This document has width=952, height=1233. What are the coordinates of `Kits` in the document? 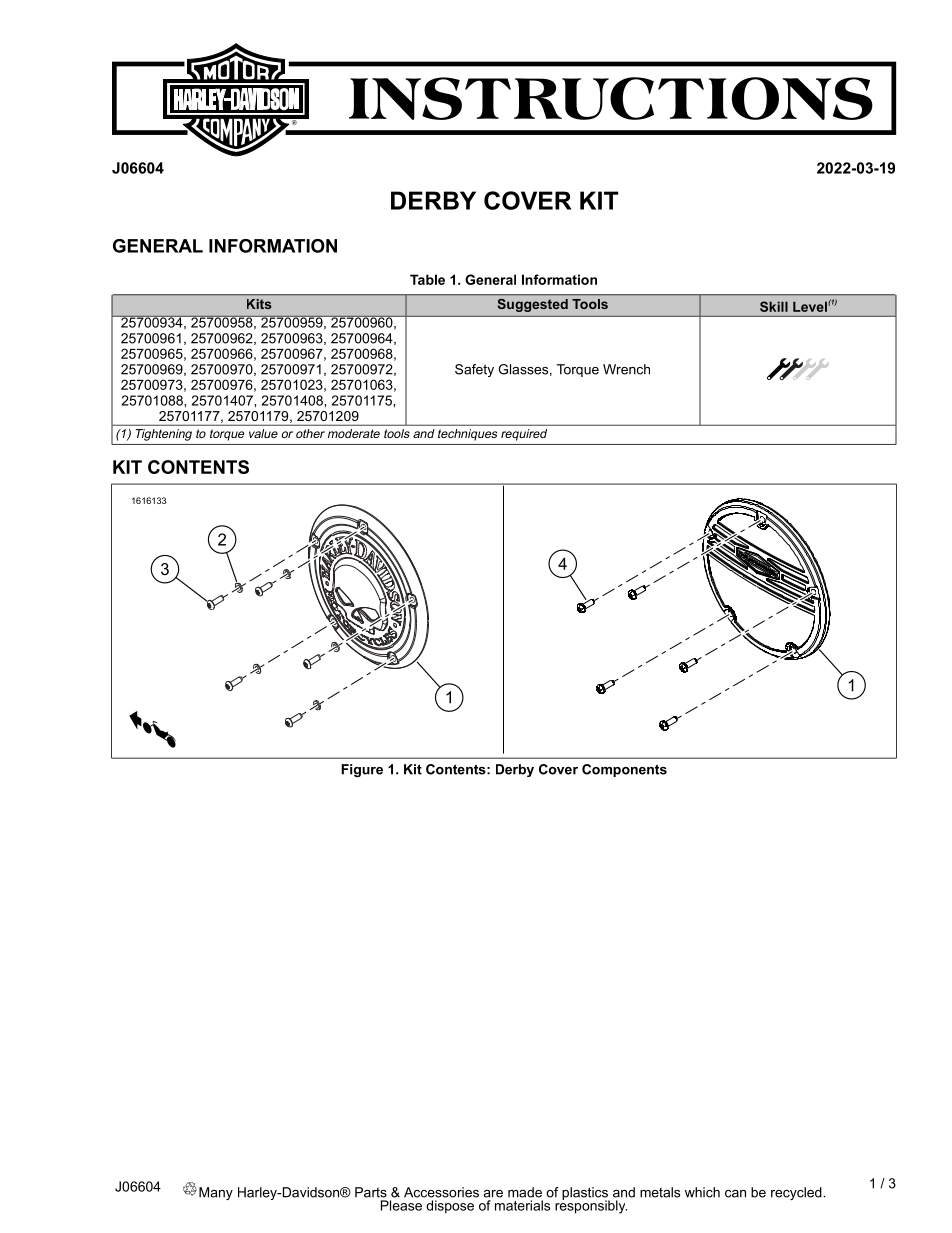 It's located at (259, 304).
